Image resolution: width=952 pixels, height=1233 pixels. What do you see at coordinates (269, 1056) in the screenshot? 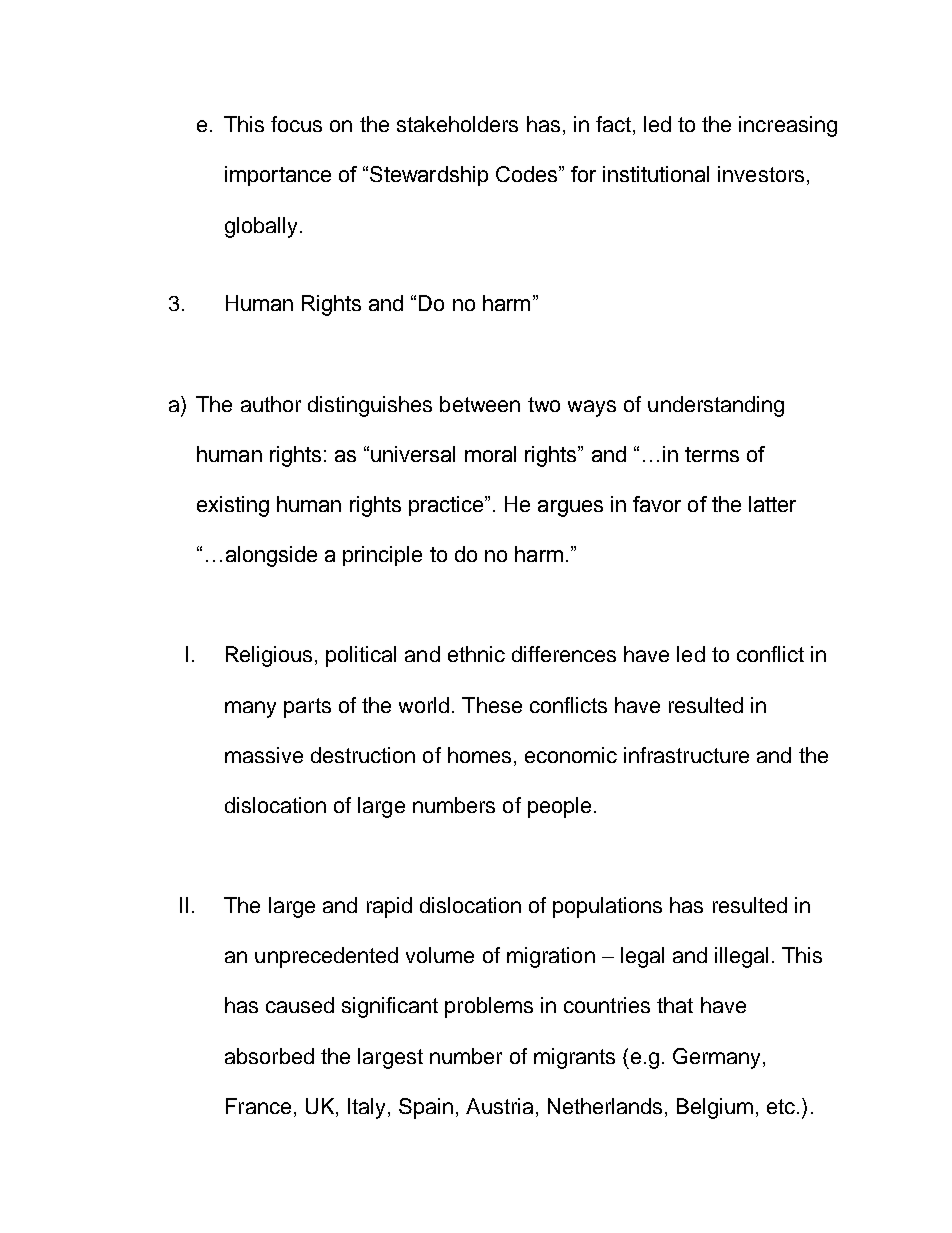
I see `absorbed` at bounding box center [269, 1056].
